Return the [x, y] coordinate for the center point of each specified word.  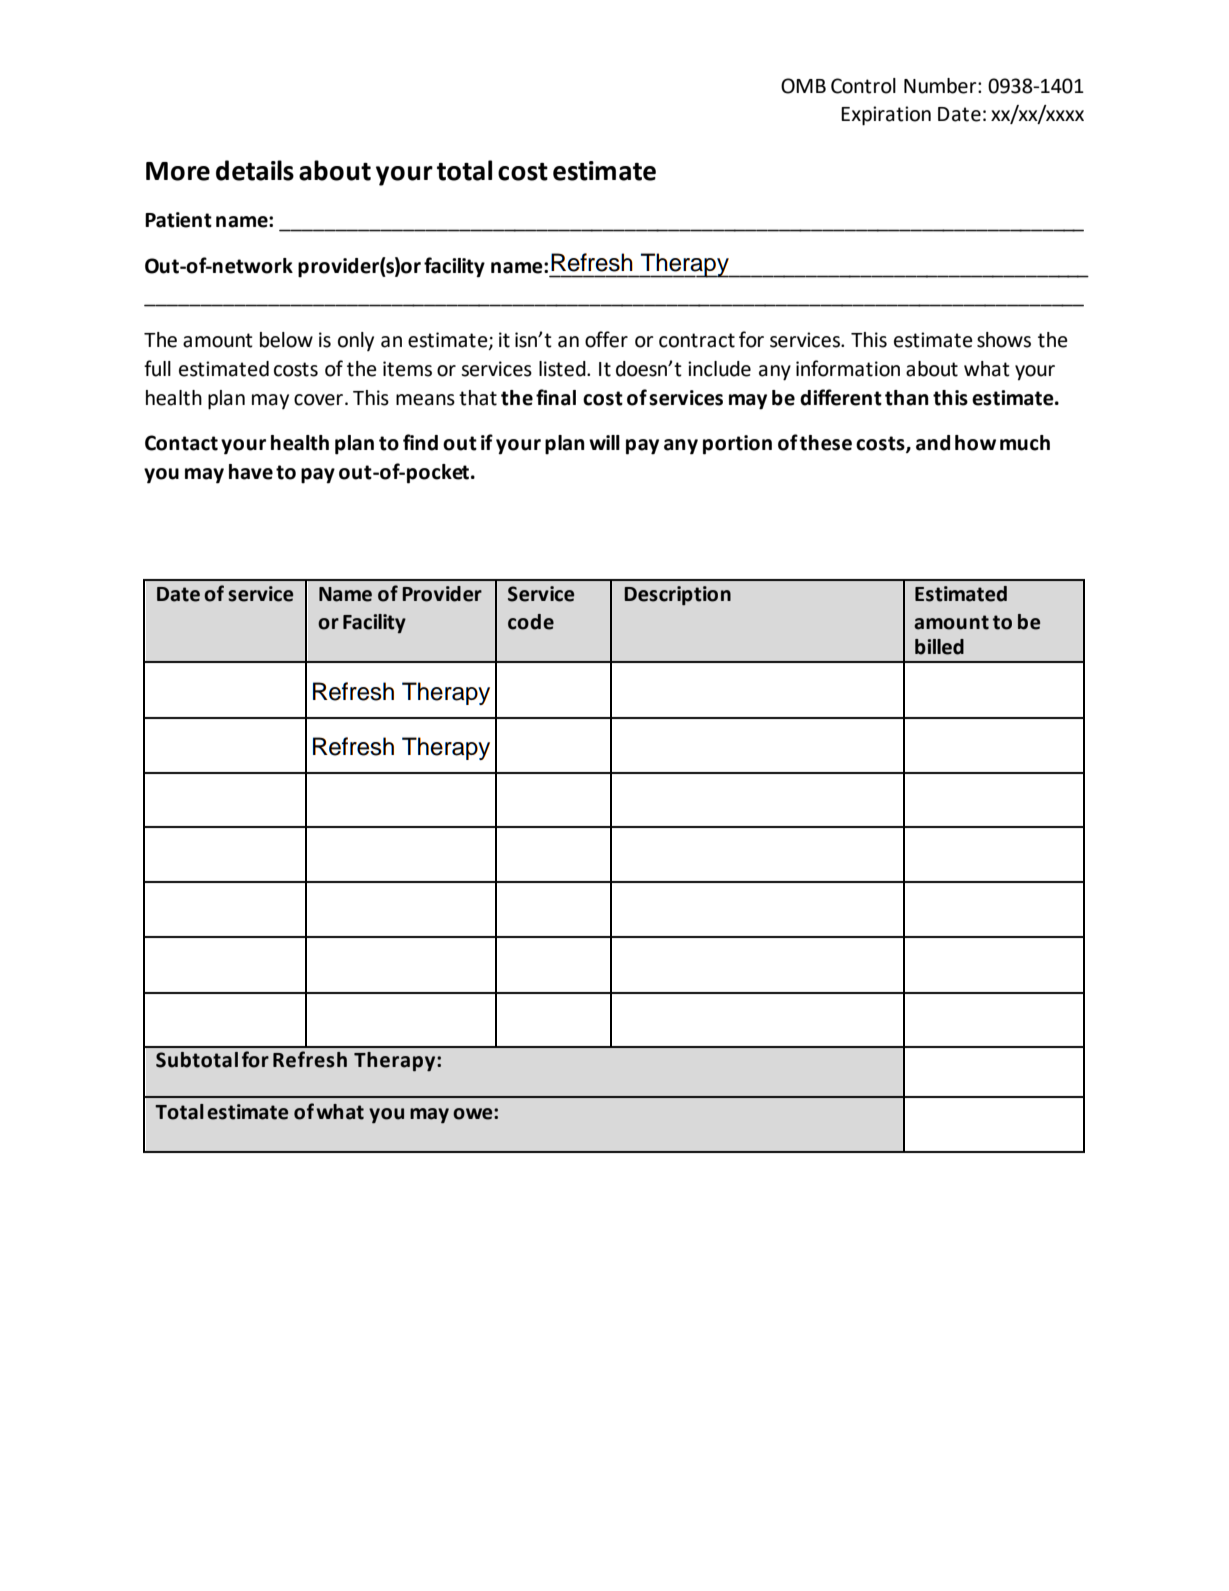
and [933, 443]
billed [939, 647]
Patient [178, 220]
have [251, 472]
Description [677, 596]
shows [1004, 340]
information [848, 368]
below [286, 340]
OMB [803, 86]
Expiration [886, 116]
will [604, 442]
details [255, 170]
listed [563, 369]
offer [606, 339]
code [531, 622]
